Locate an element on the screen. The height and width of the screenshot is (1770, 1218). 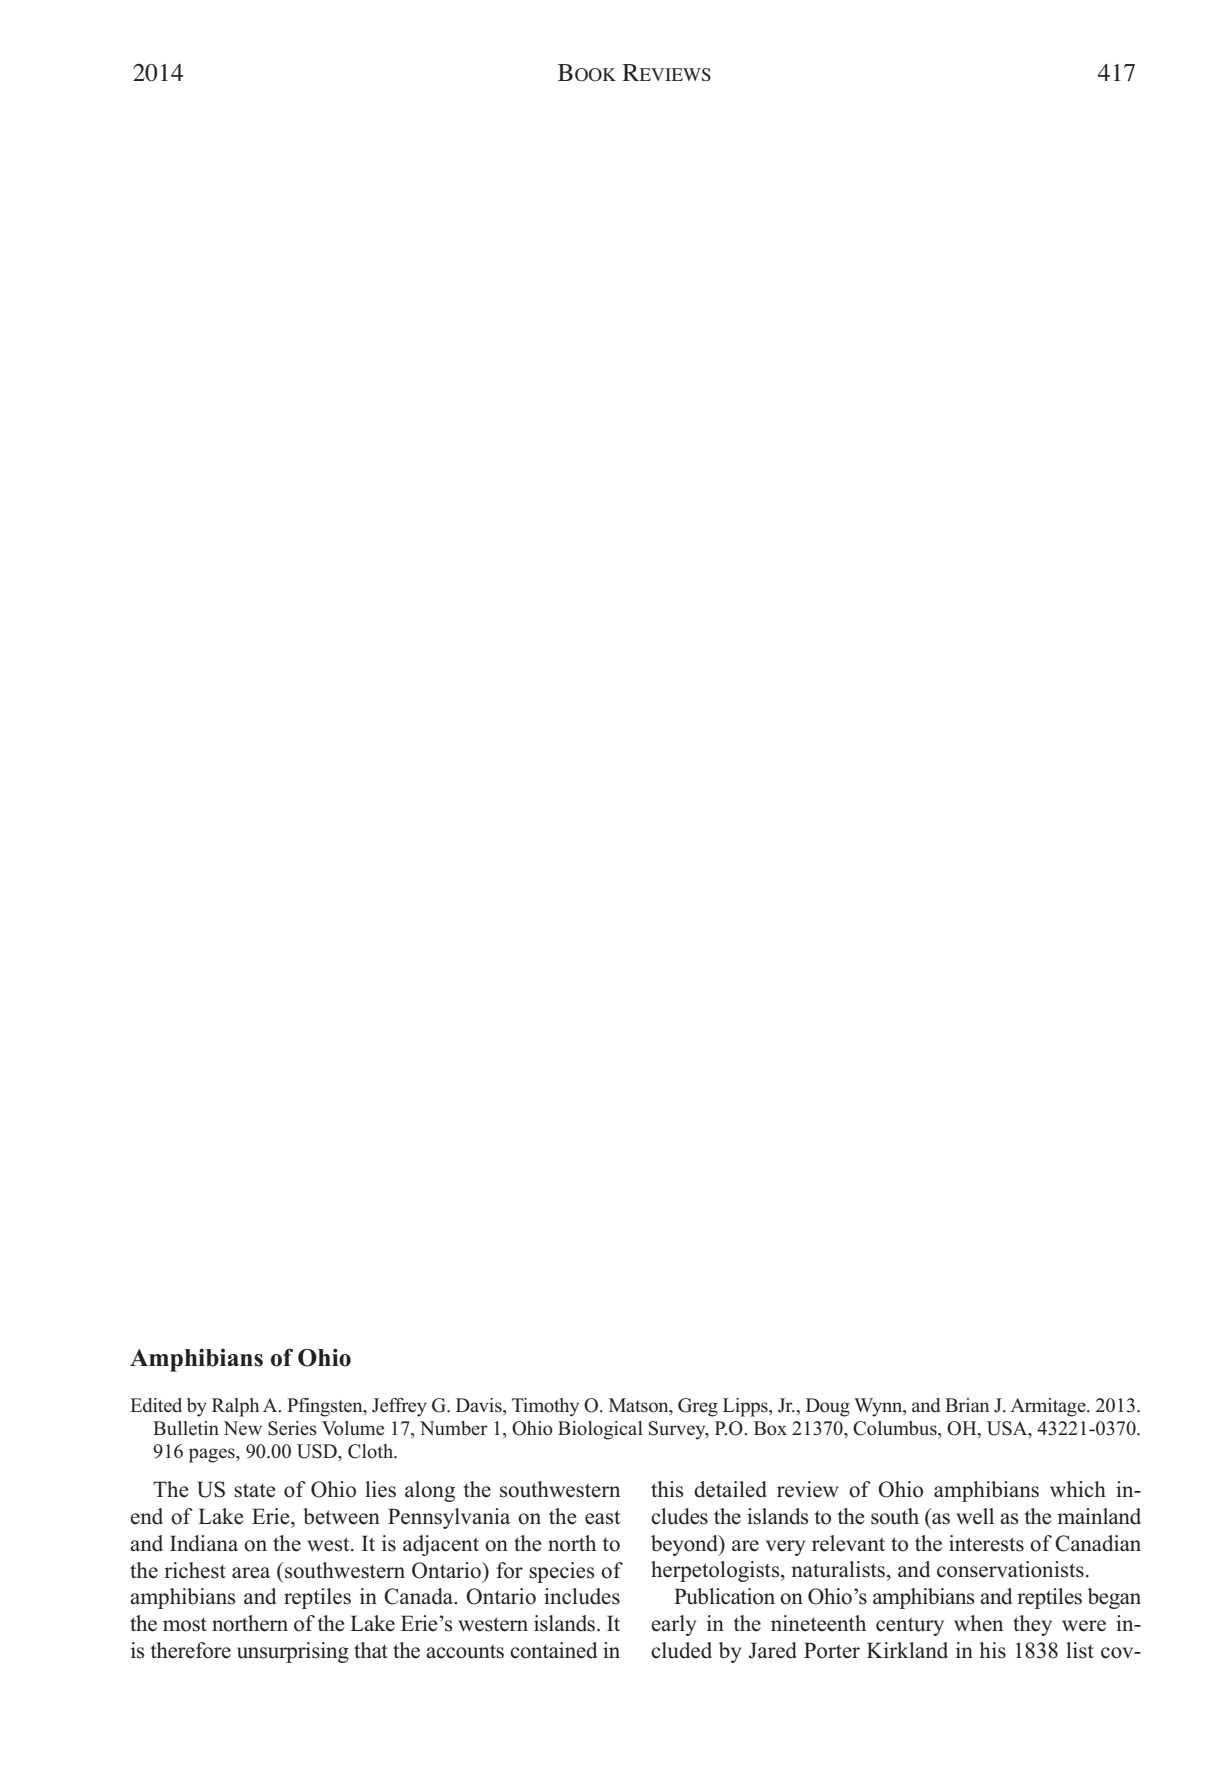
which is located at coordinates (1078, 1489).
